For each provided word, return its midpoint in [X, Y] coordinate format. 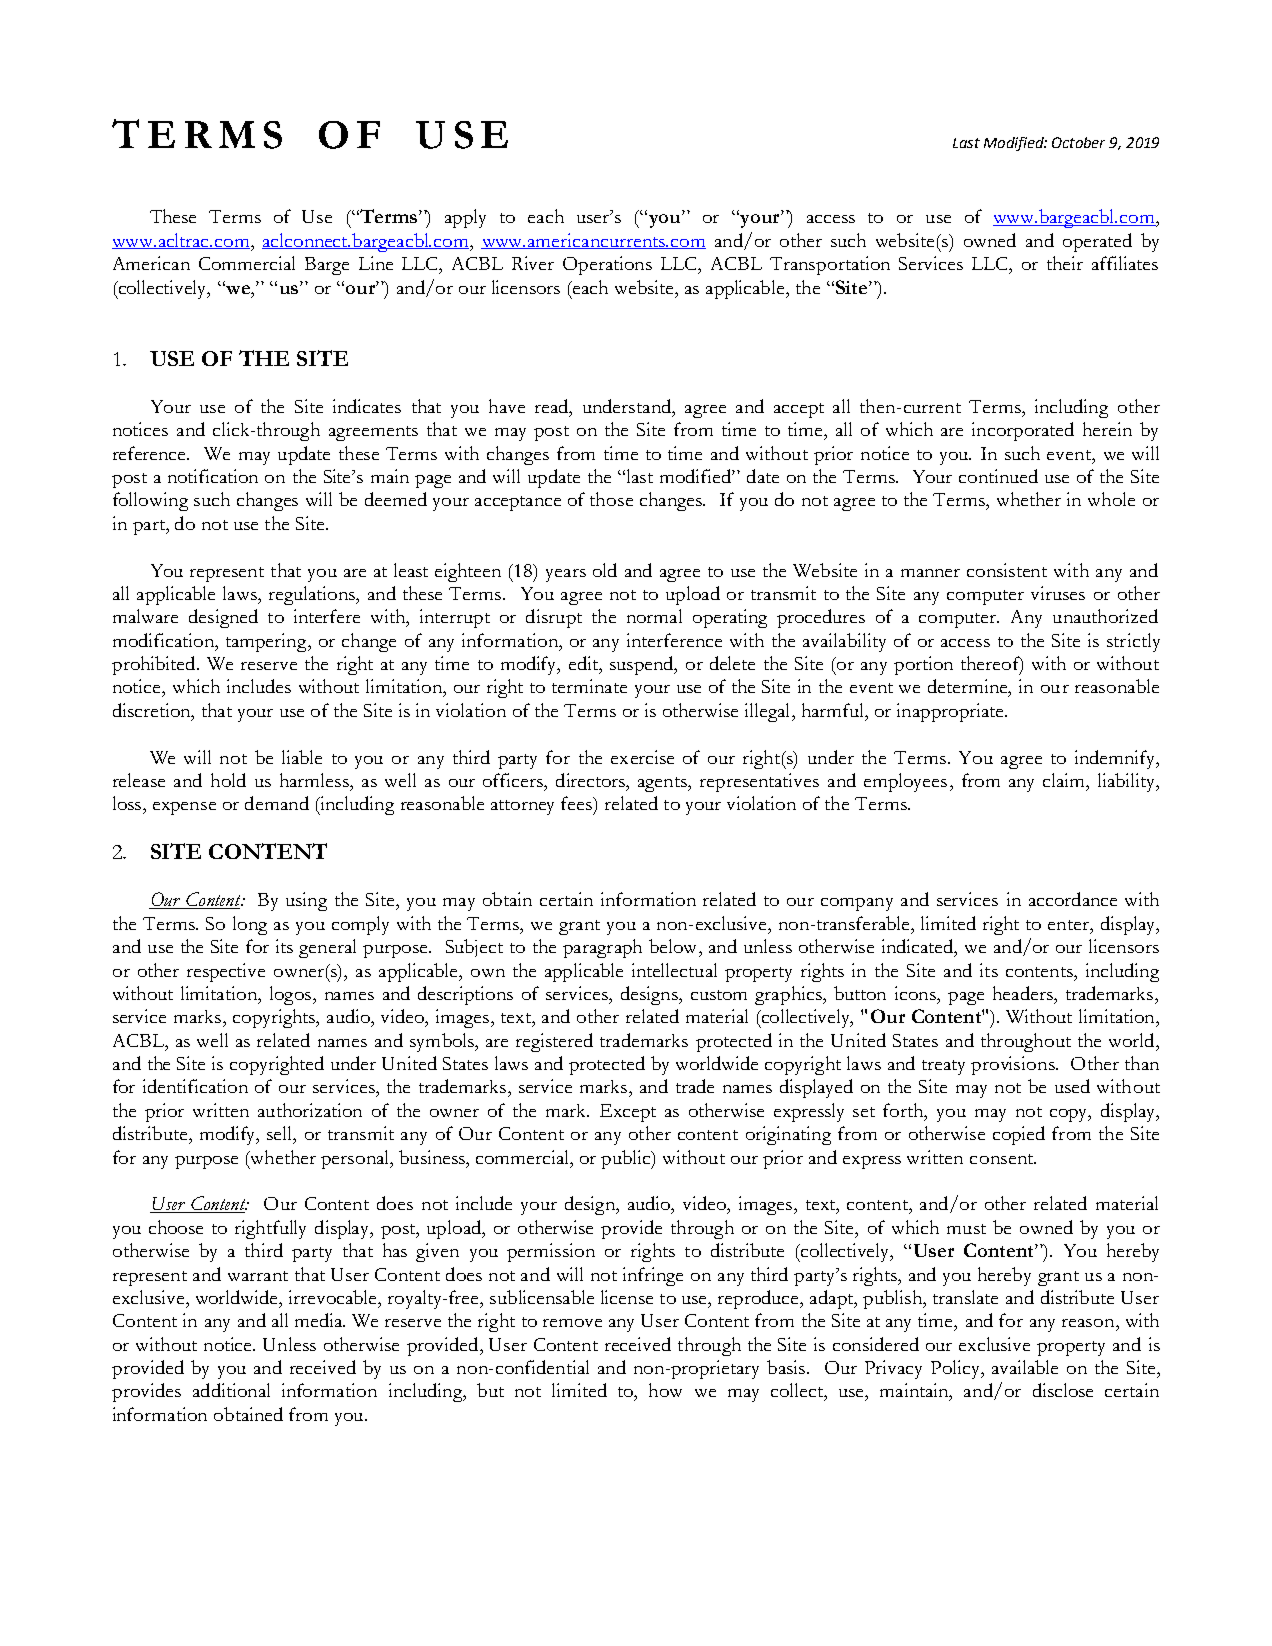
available [1025, 1367]
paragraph [602, 948]
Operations [607, 265]
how [665, 1390]
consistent [1007, 570]
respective [226, 972]
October [1078, 142]
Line [376, 263]
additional [231, 1390]
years [566, 575]
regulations [313, 595]
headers [1024, 993]
